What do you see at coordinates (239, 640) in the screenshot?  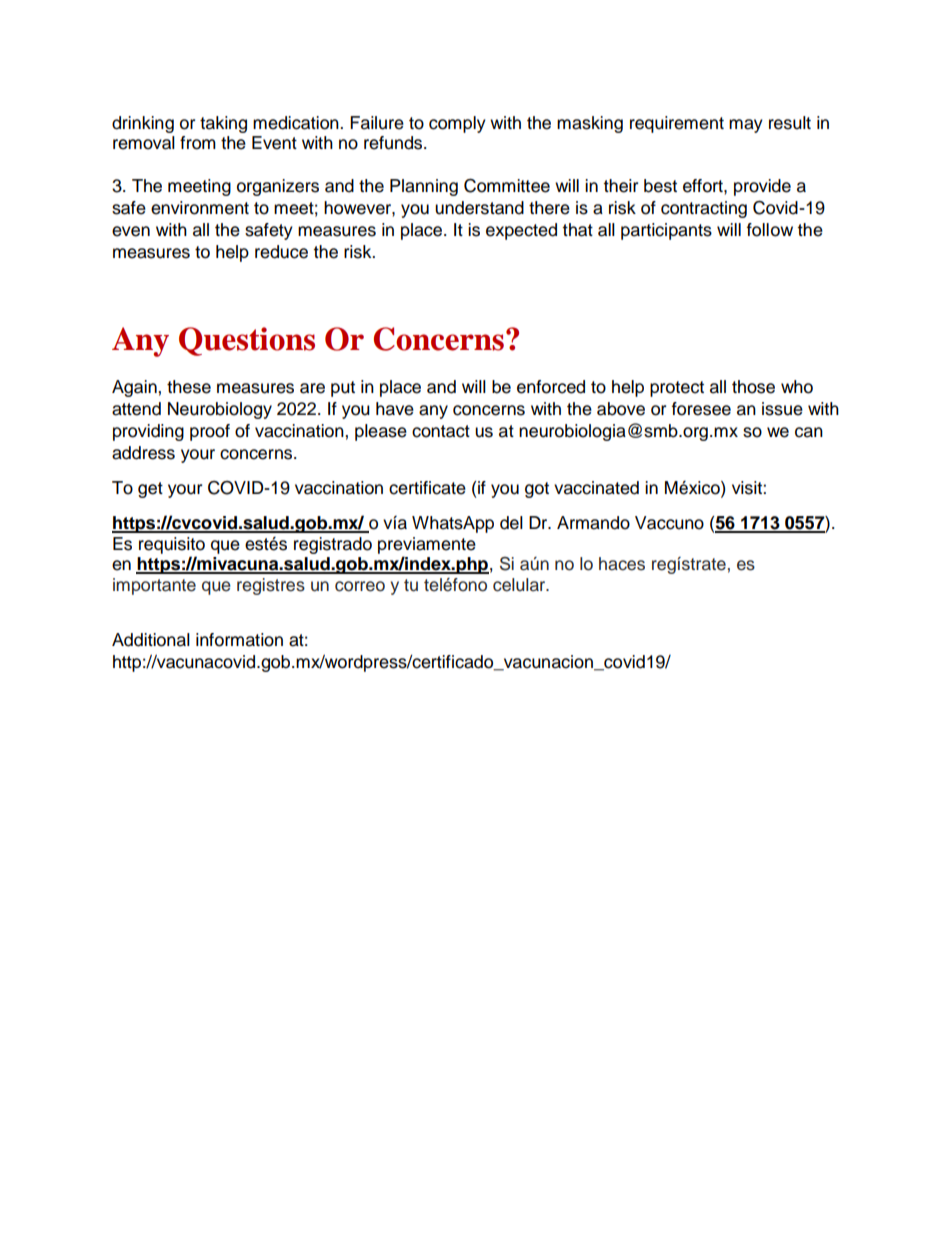 I see `information` at bounding box center [239, 640].
